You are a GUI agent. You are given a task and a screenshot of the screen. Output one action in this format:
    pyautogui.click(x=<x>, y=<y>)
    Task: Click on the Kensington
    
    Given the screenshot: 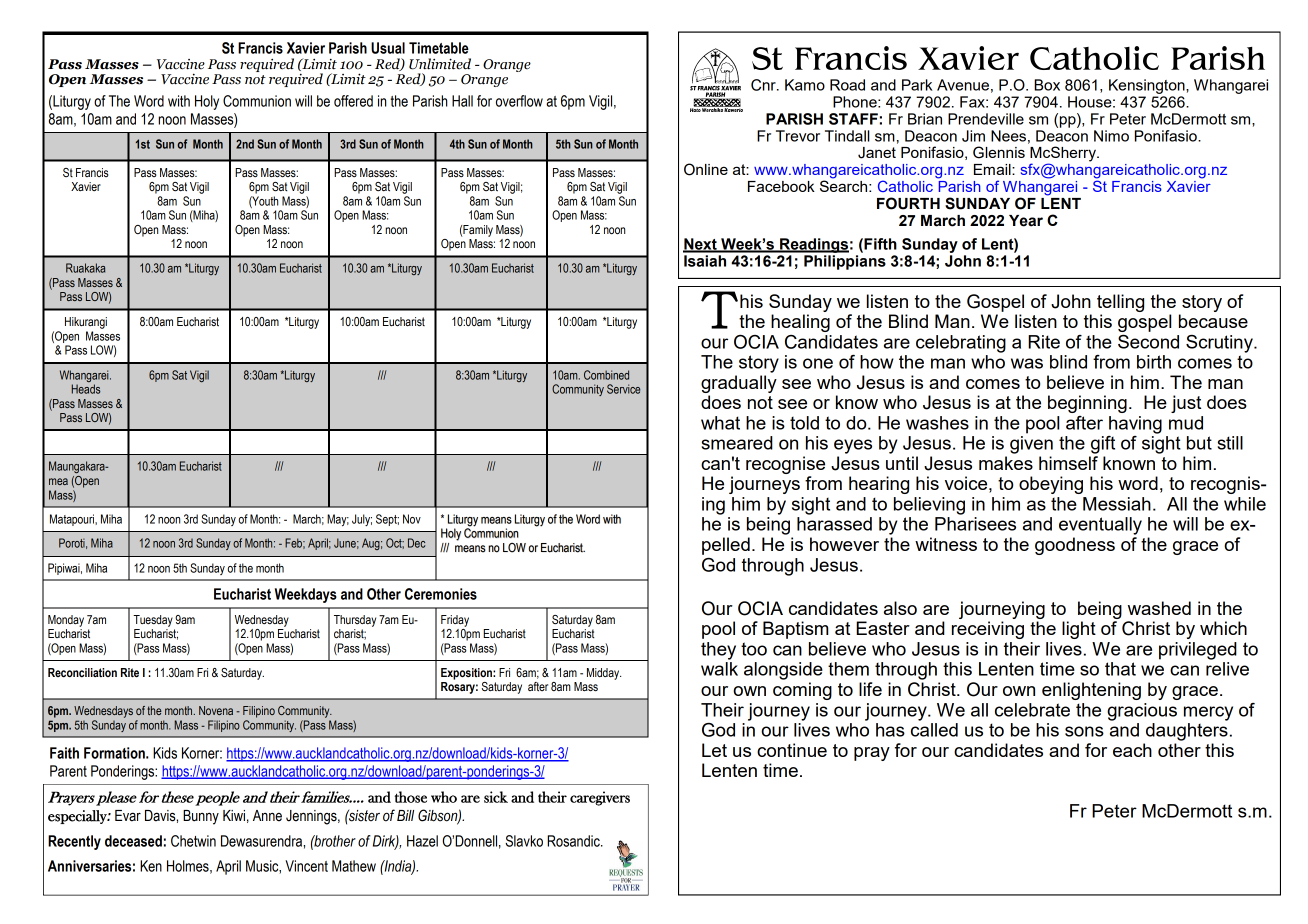 What is the action you would take?
    pyautogui.click(x=1148, y=86)
